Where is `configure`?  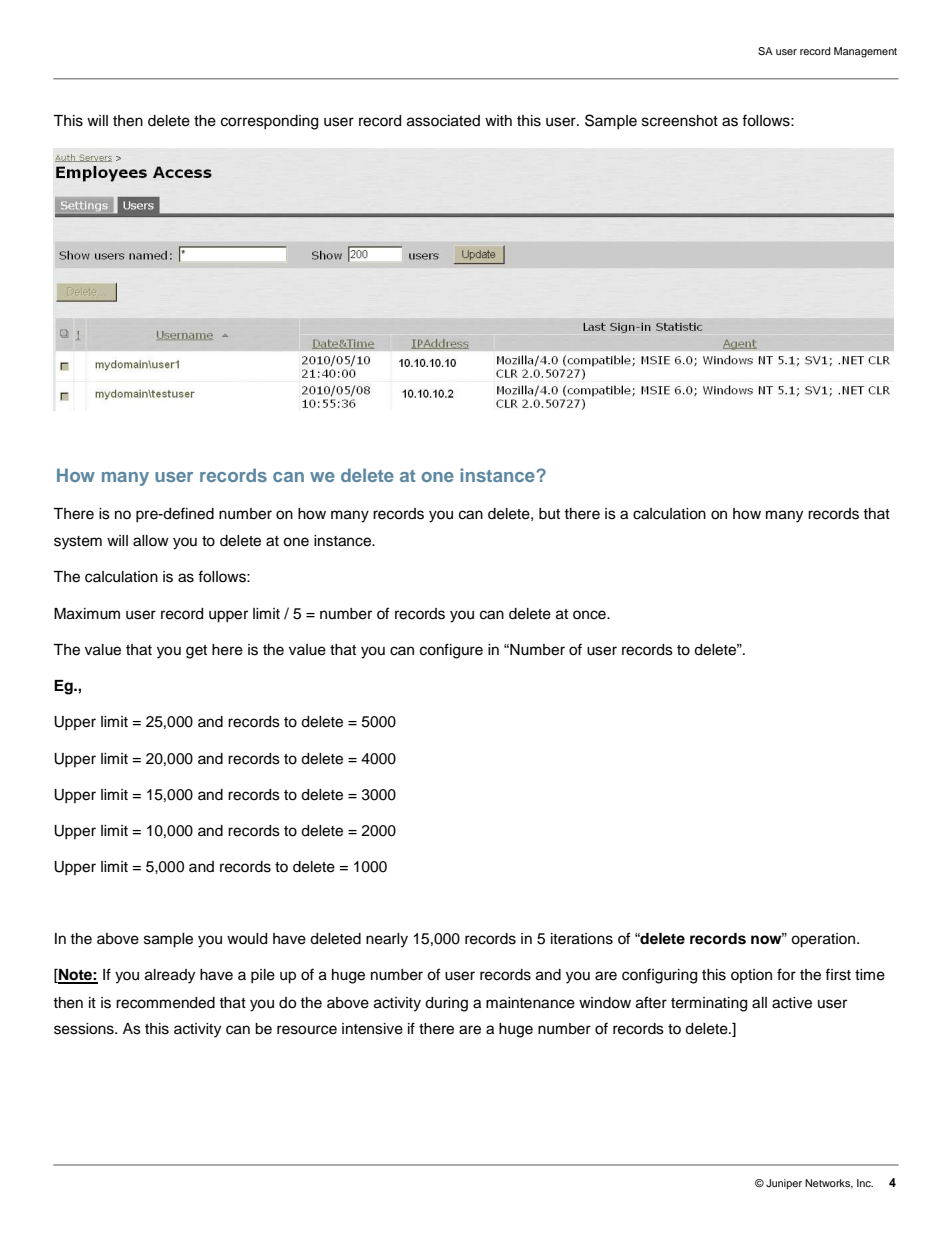 configure is located at coordinates (451, 651).
